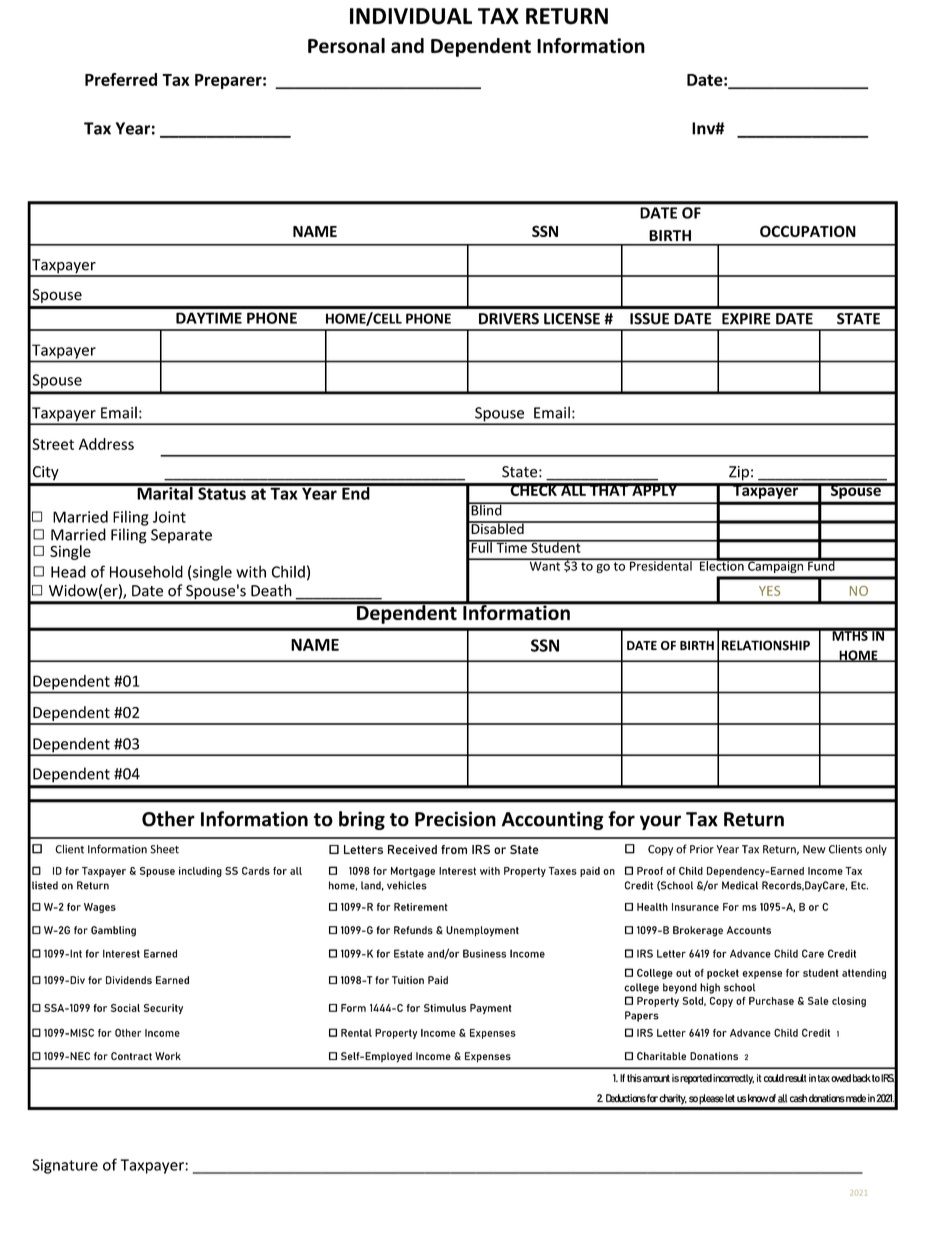  What do you see at coordinates (509, 319) in the screenshot?
I see `DRIVERS` at bounding box center [509, 319].
